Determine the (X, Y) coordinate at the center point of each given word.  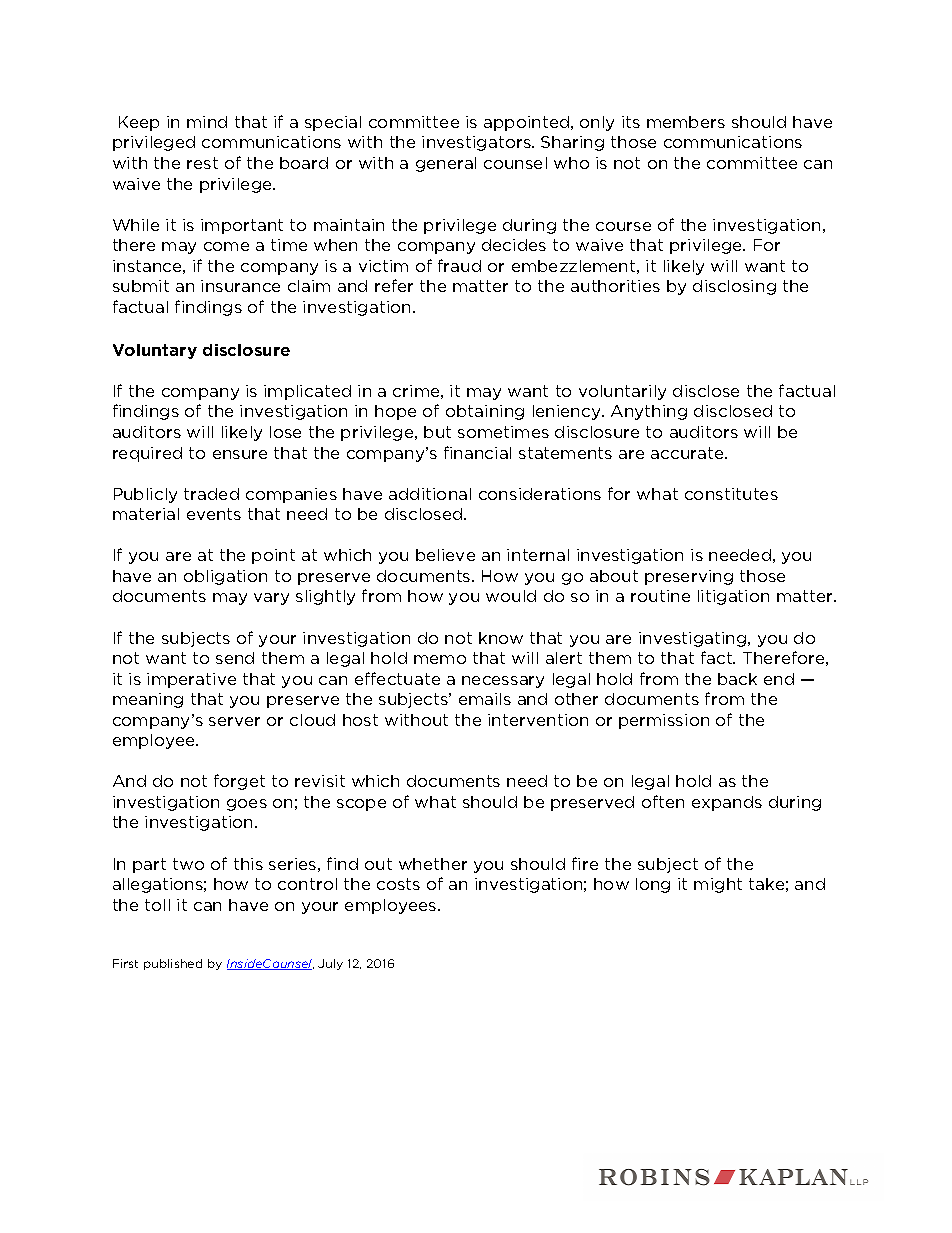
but (437, 432)
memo (440, 659)
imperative (191, 680)
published (173, 964)
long (653, 885)
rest (202, 163)
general (446, 164)
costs (398, 884)
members (686, 122)
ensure (240, 454)
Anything (649, 412)
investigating (694, 639)
